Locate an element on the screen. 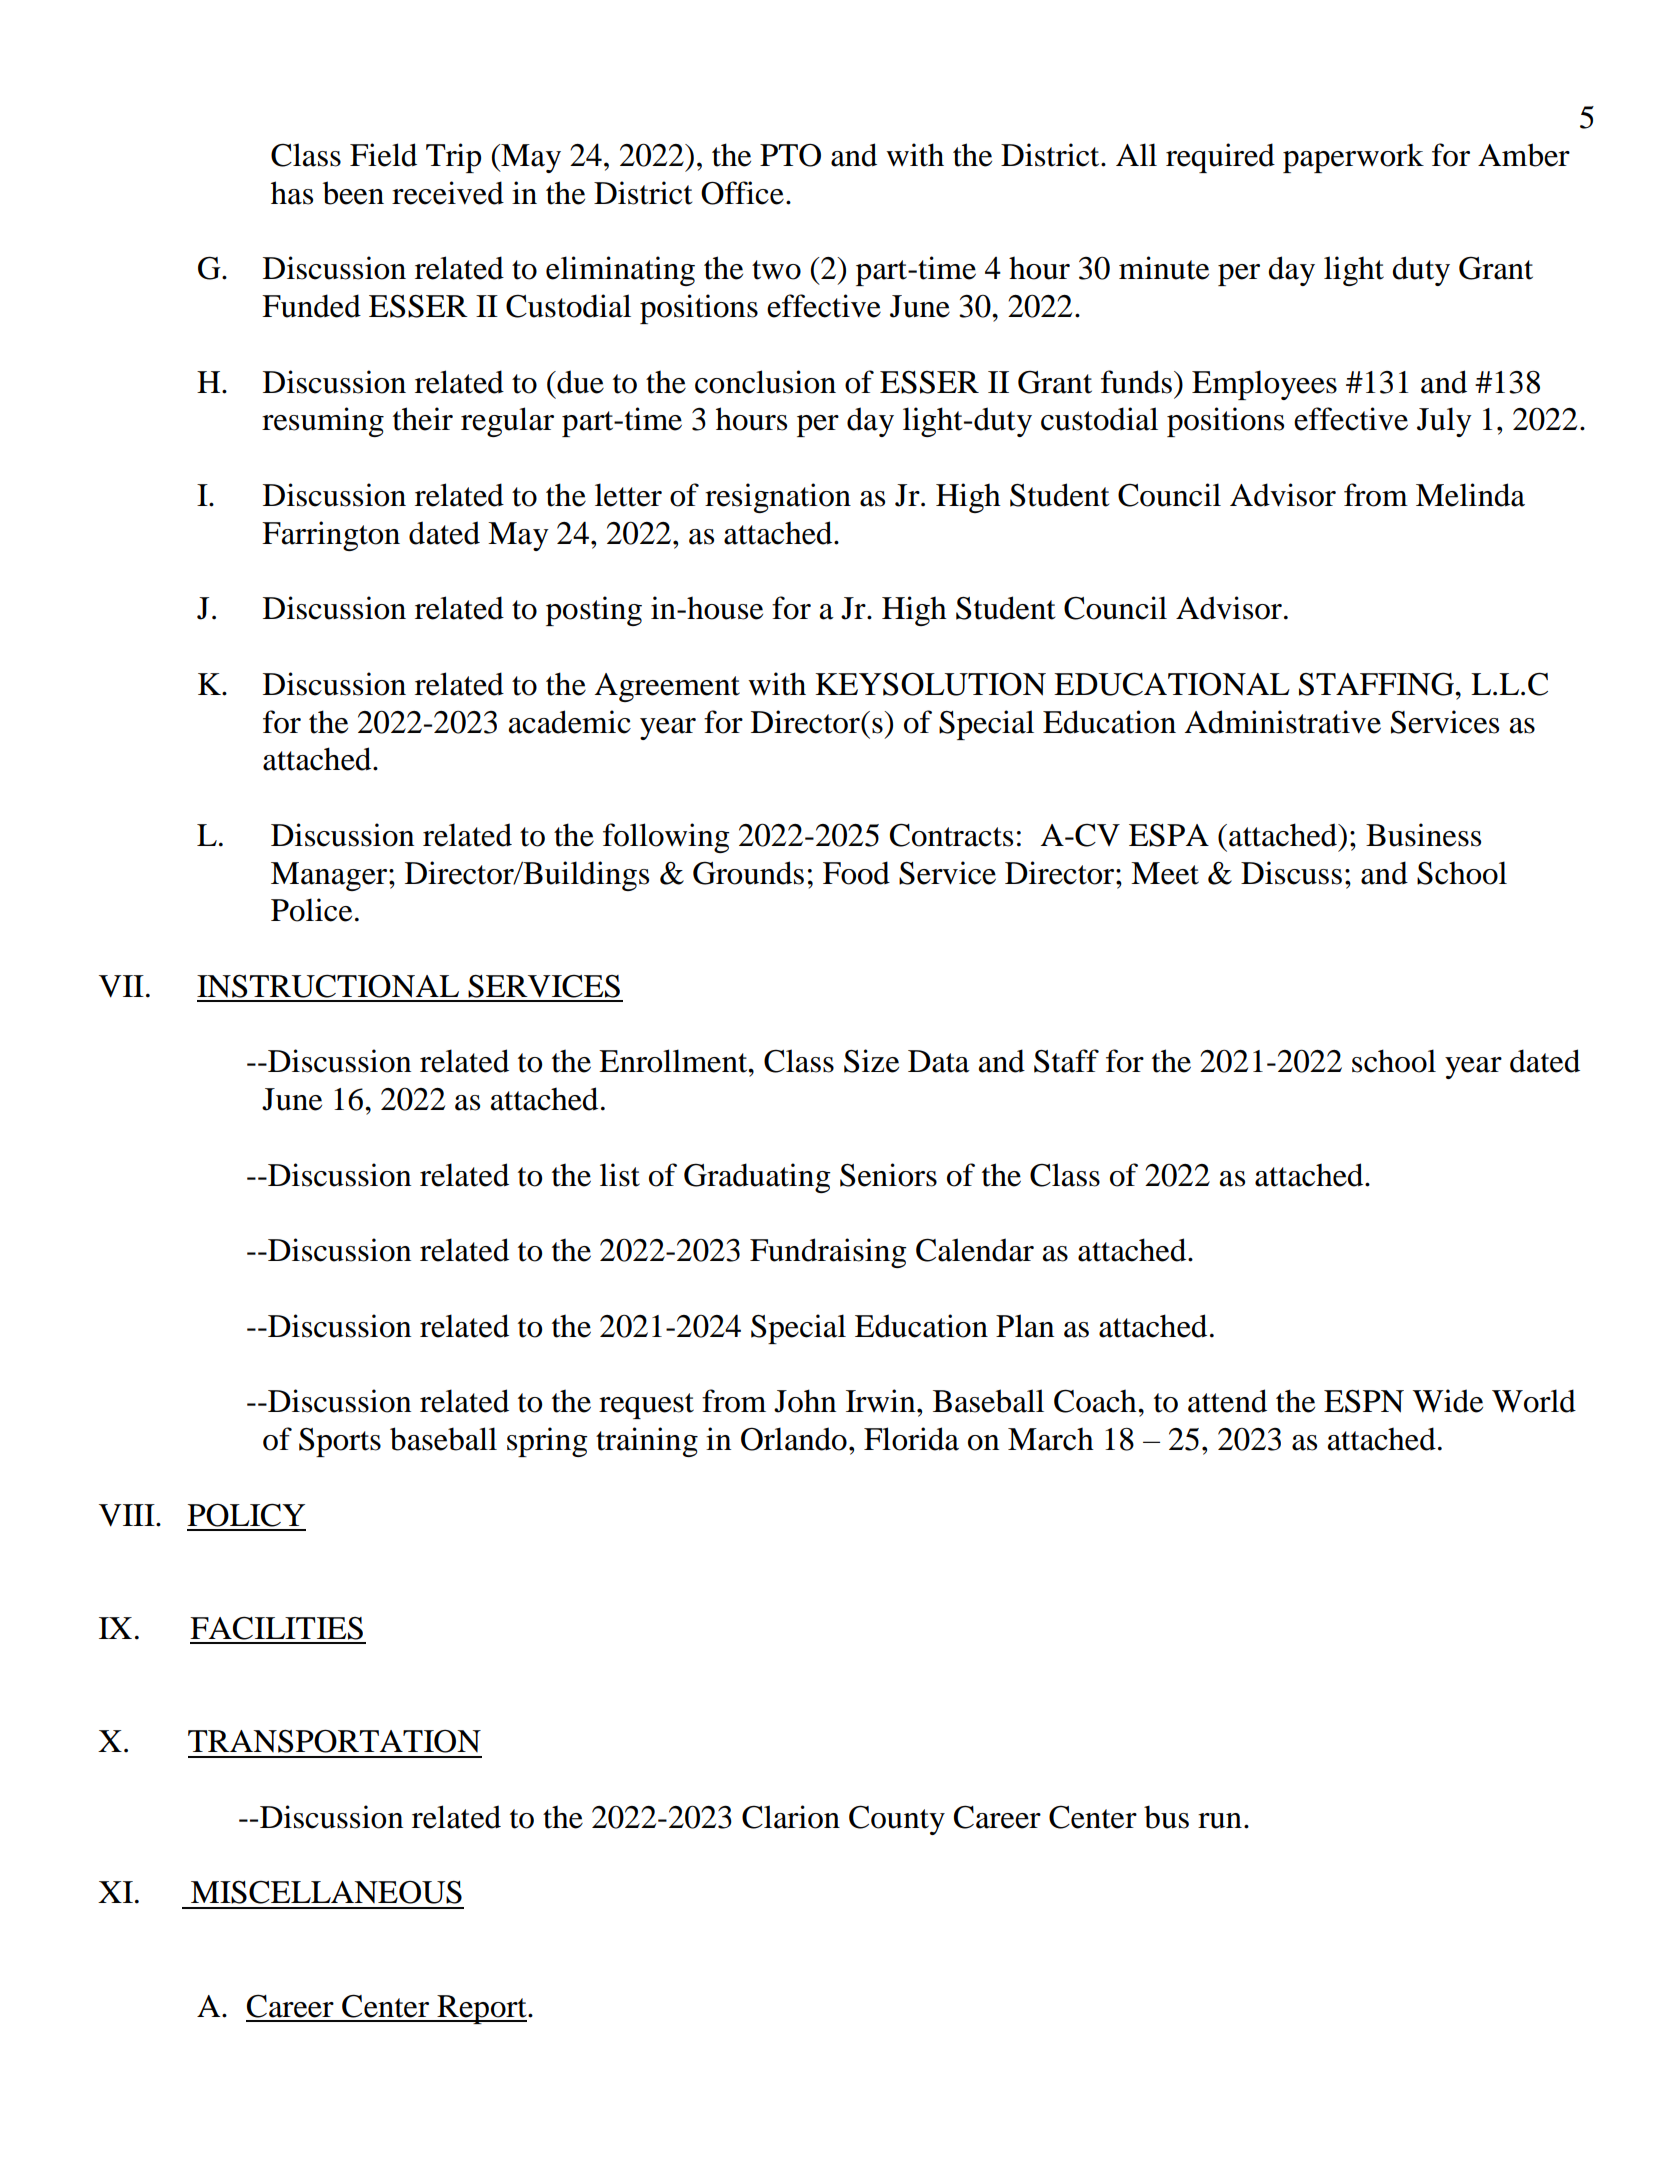  Orlando is located at coordinates (794, 1439).
